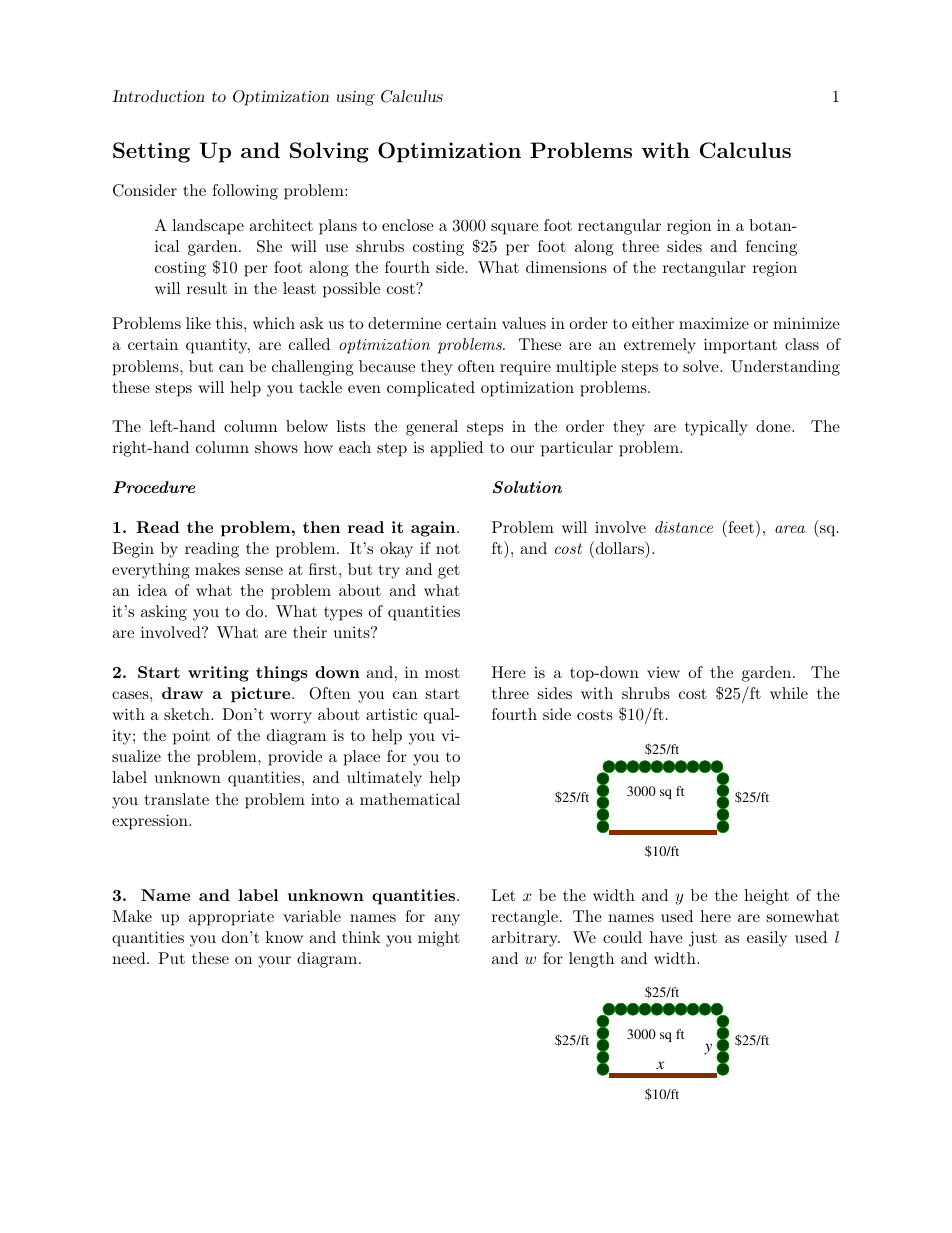 The width and height of the screenshot is (952, 1233). What do you see at coordinates (703, 939) in the screenshot?
I see `just` at bounding box center [703, 939].
